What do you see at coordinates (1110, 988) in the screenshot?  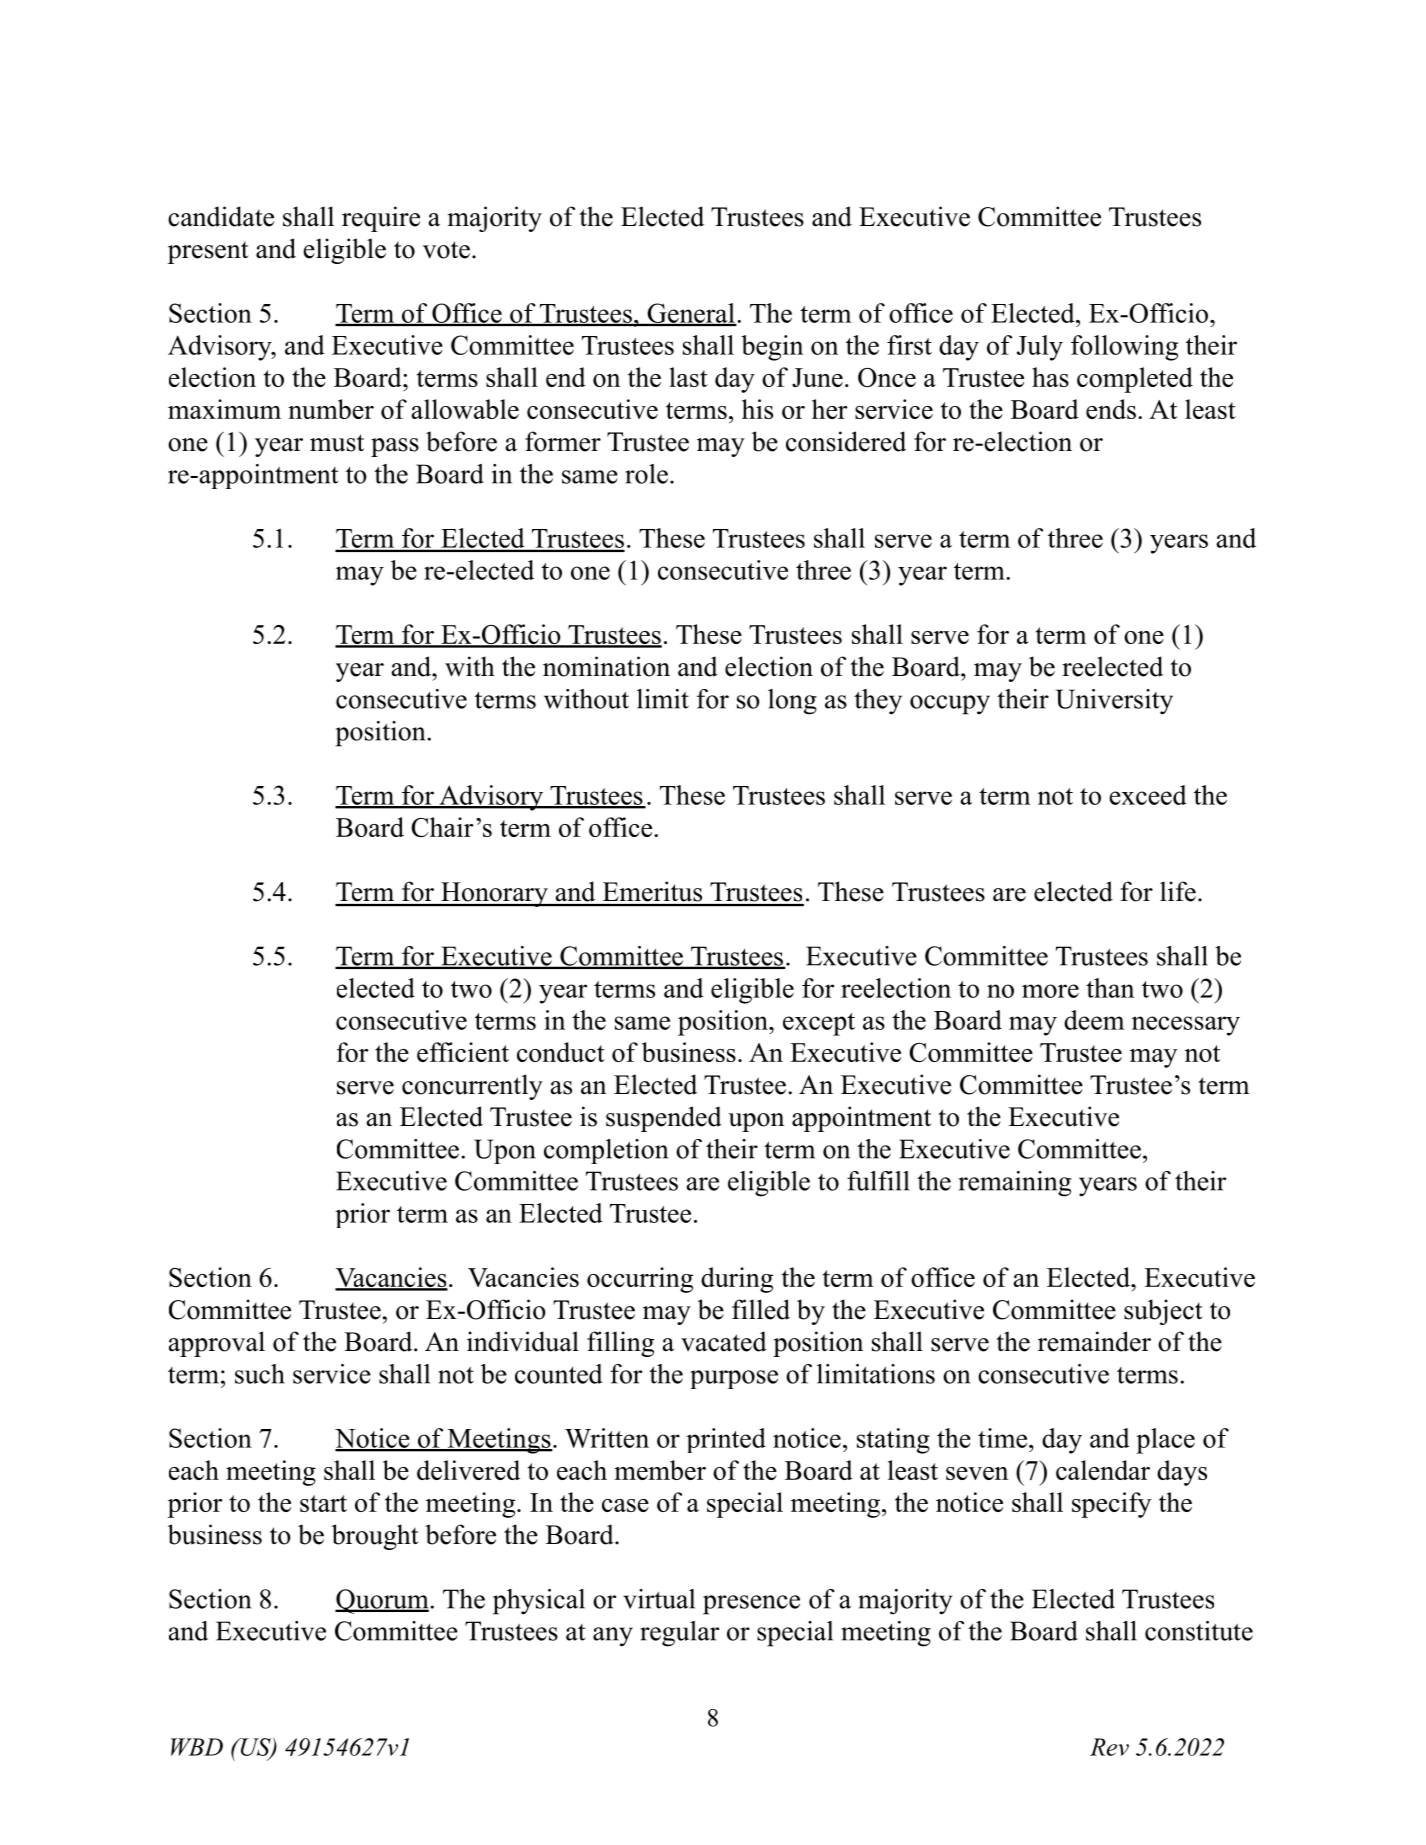 I see `than` at bounding box center [1110, 988].
